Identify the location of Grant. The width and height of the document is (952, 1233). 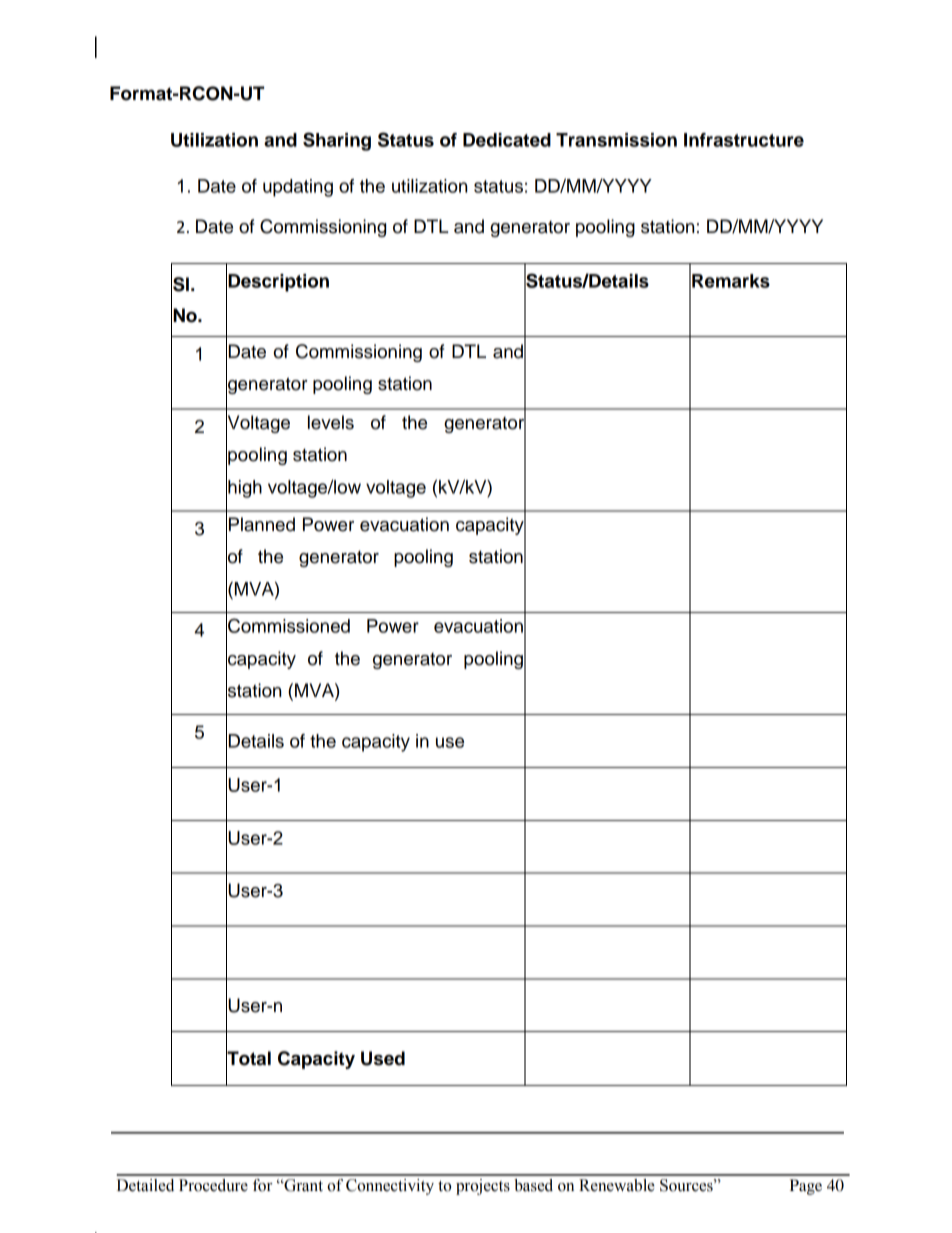
(302, 1185).
